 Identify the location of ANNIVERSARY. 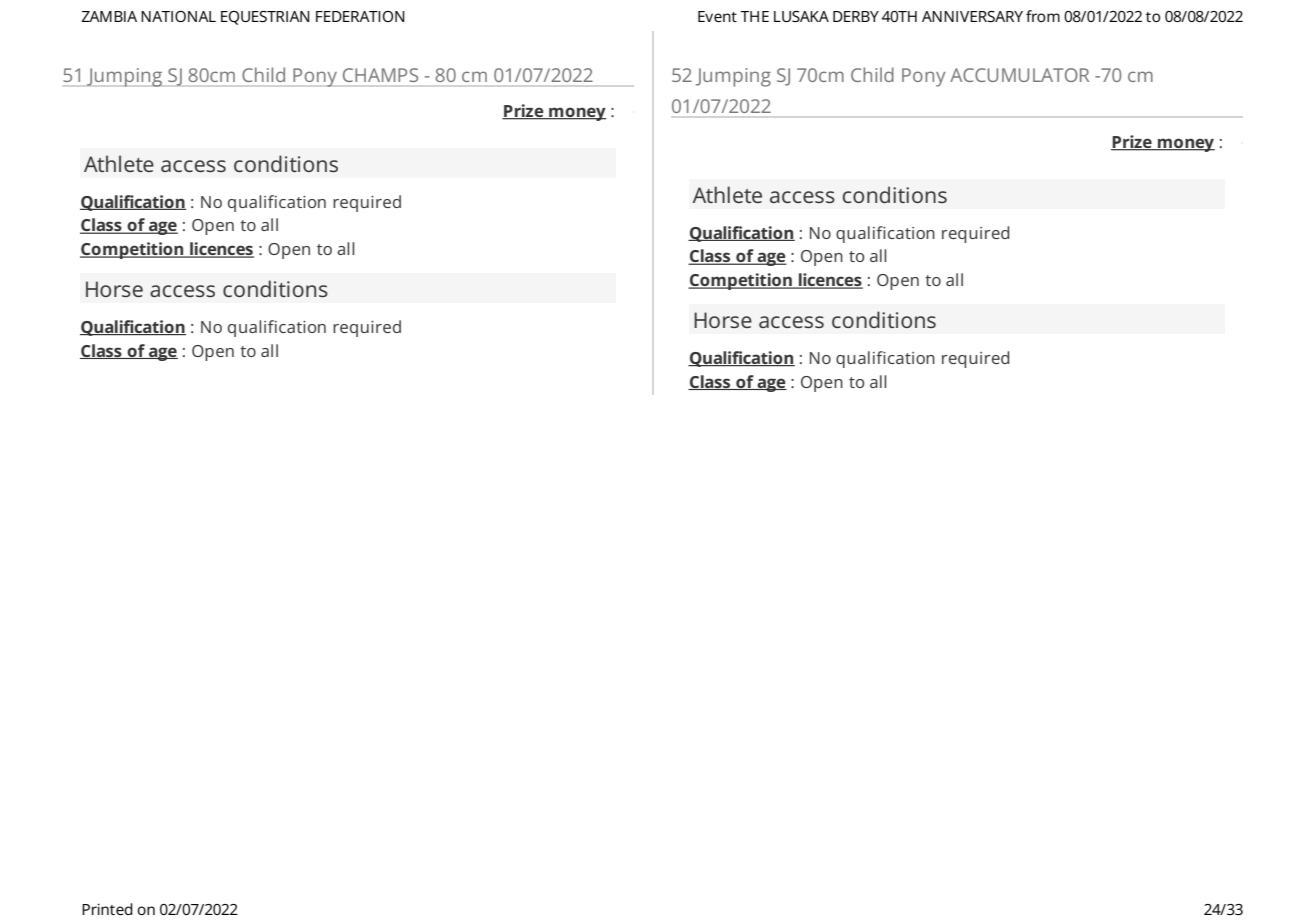
(972, 16).
